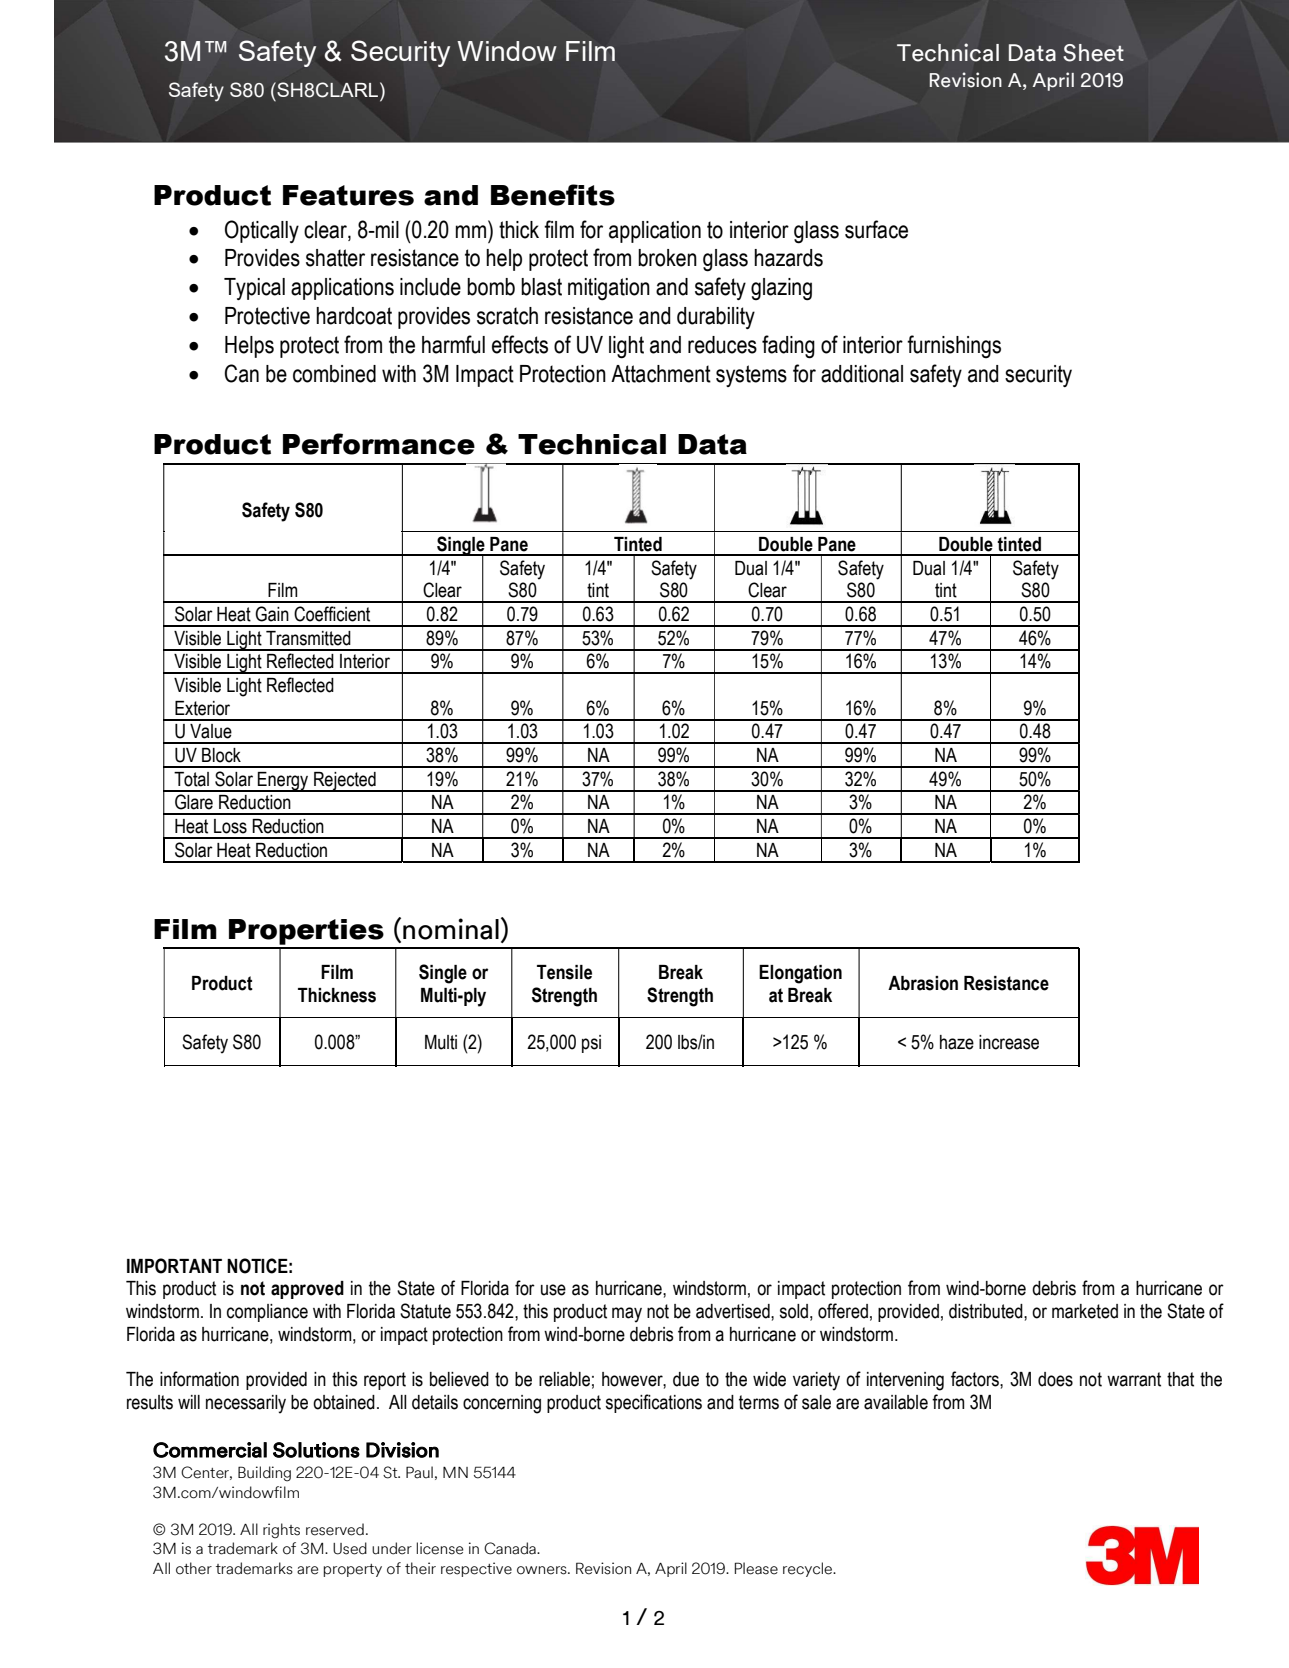  Describe the element at coordinates (348, 195) in the document. I see `Features` at that location.
